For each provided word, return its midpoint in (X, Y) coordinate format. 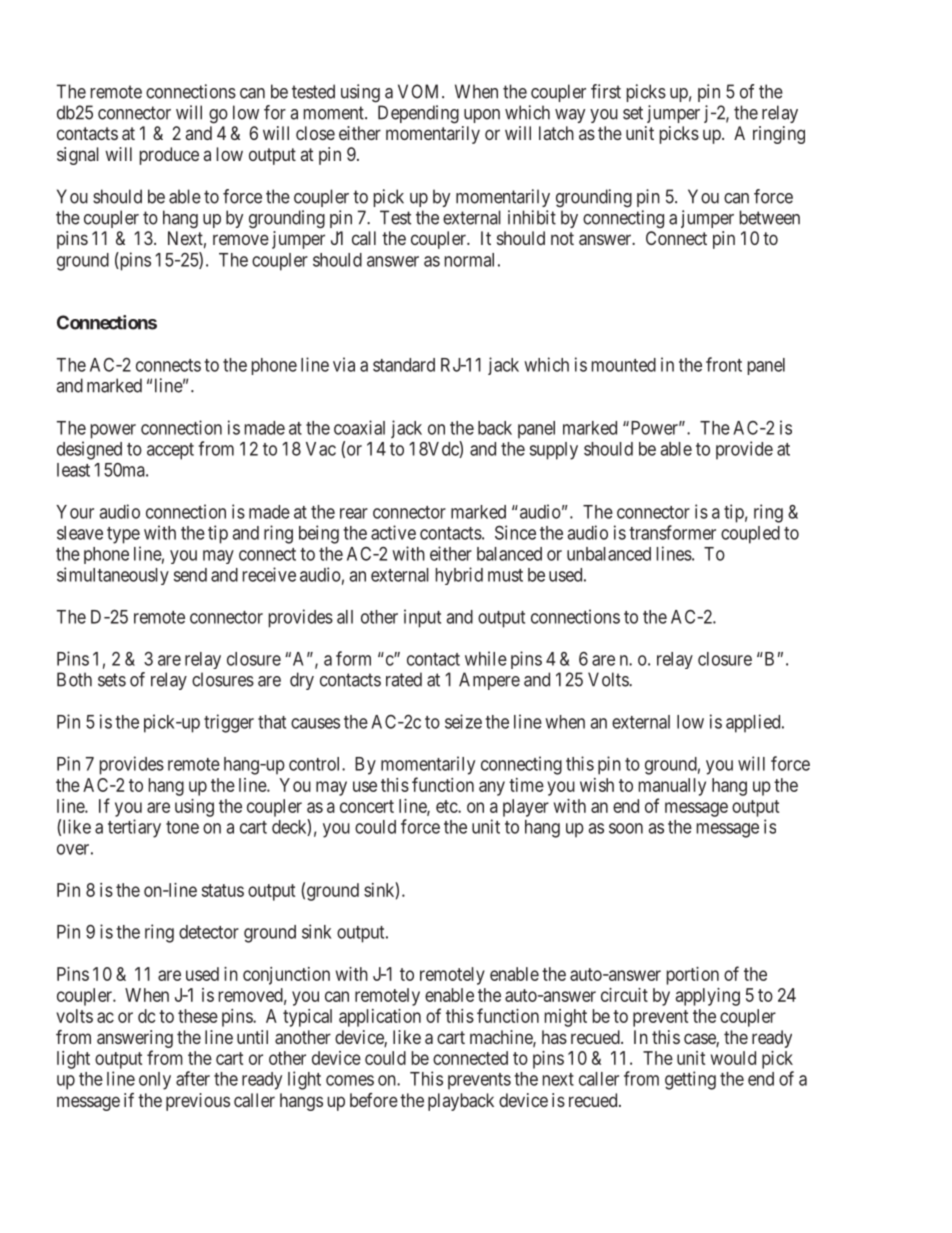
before (374, 1100)
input (422, 618)
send (190, 575)
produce (169, 156)
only (155, 1081)
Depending (418, 114)
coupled (750, 535)
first (606, 91)
